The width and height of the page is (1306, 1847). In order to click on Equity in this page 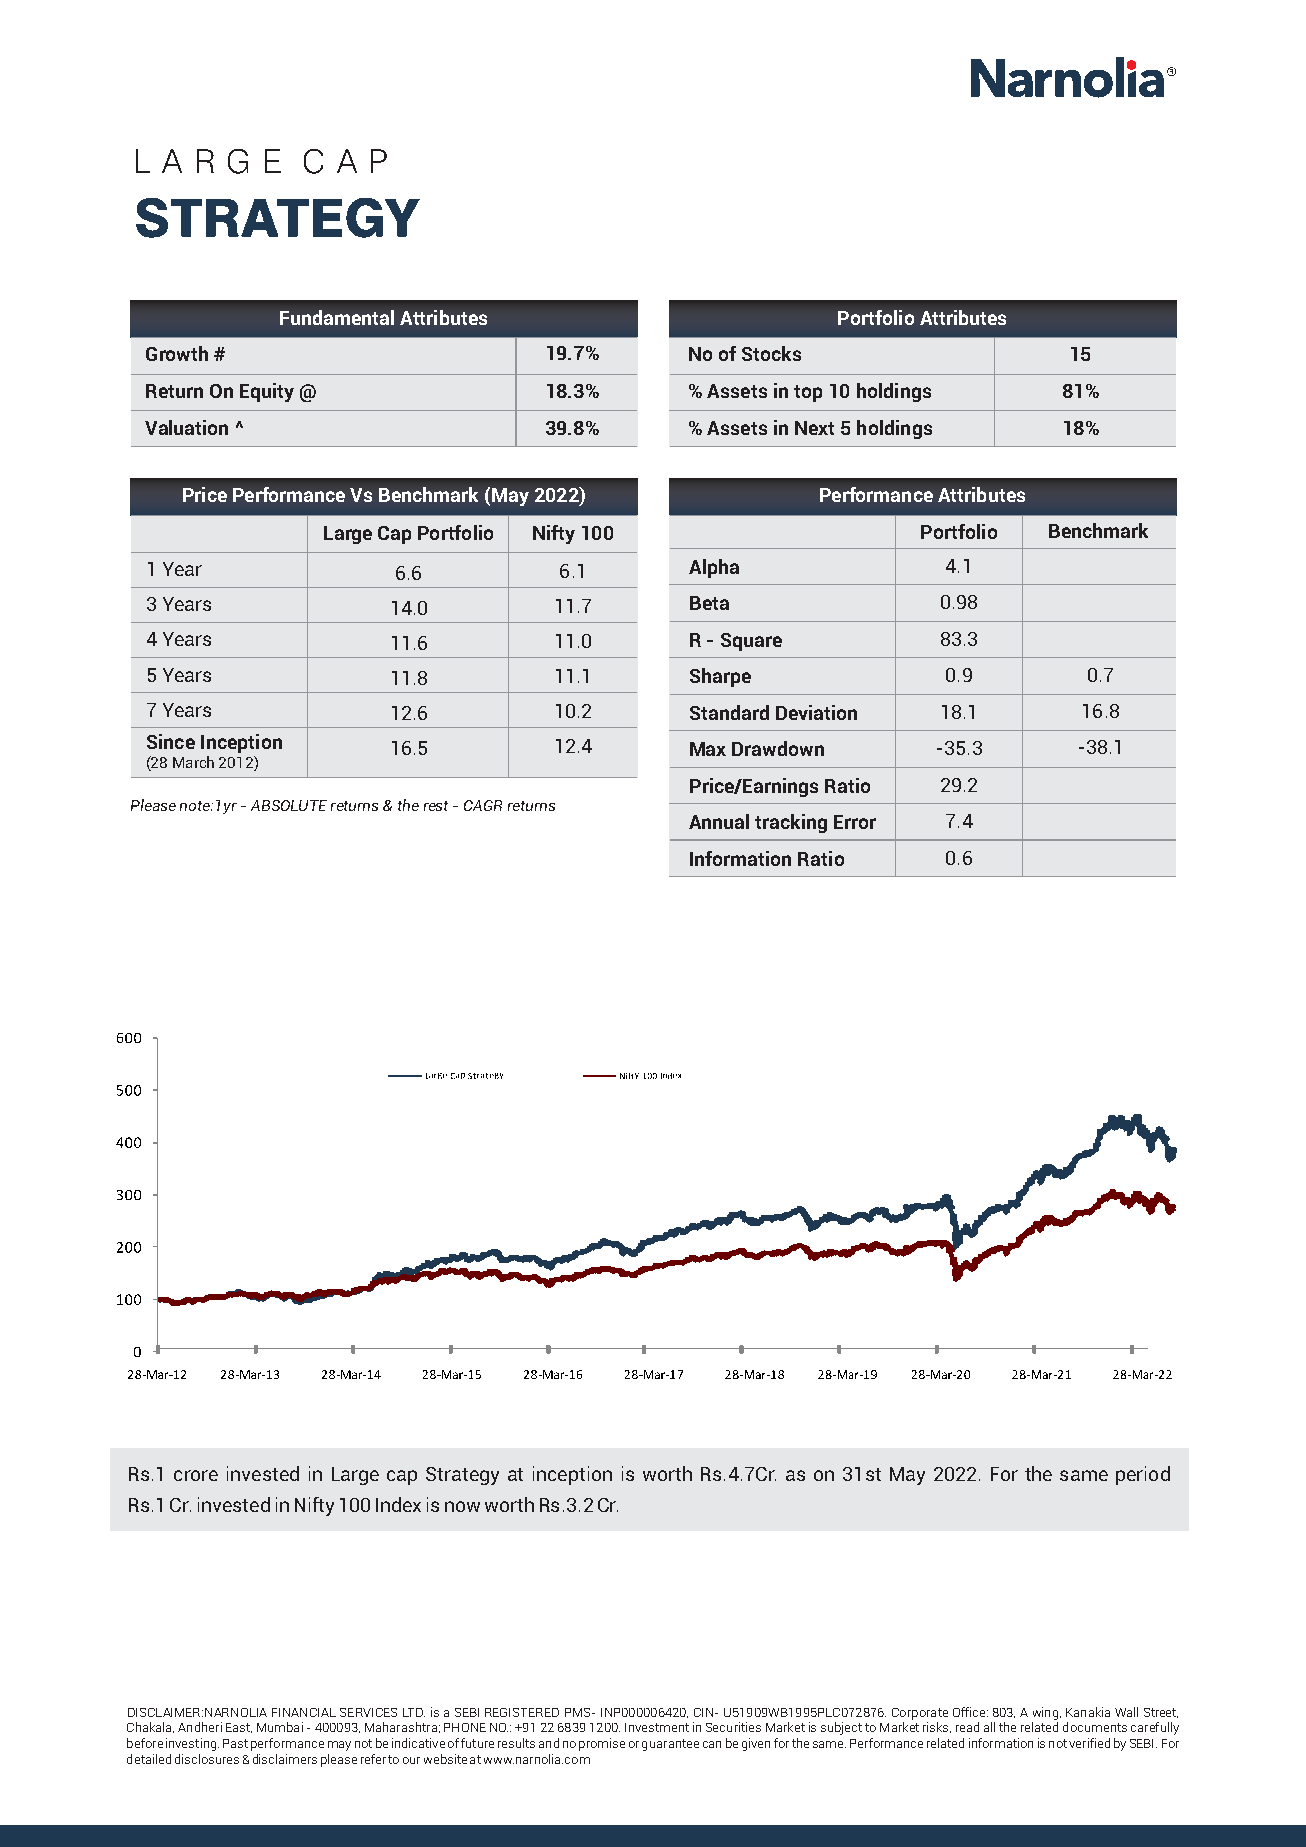, I will do `click(267, 392)`.
